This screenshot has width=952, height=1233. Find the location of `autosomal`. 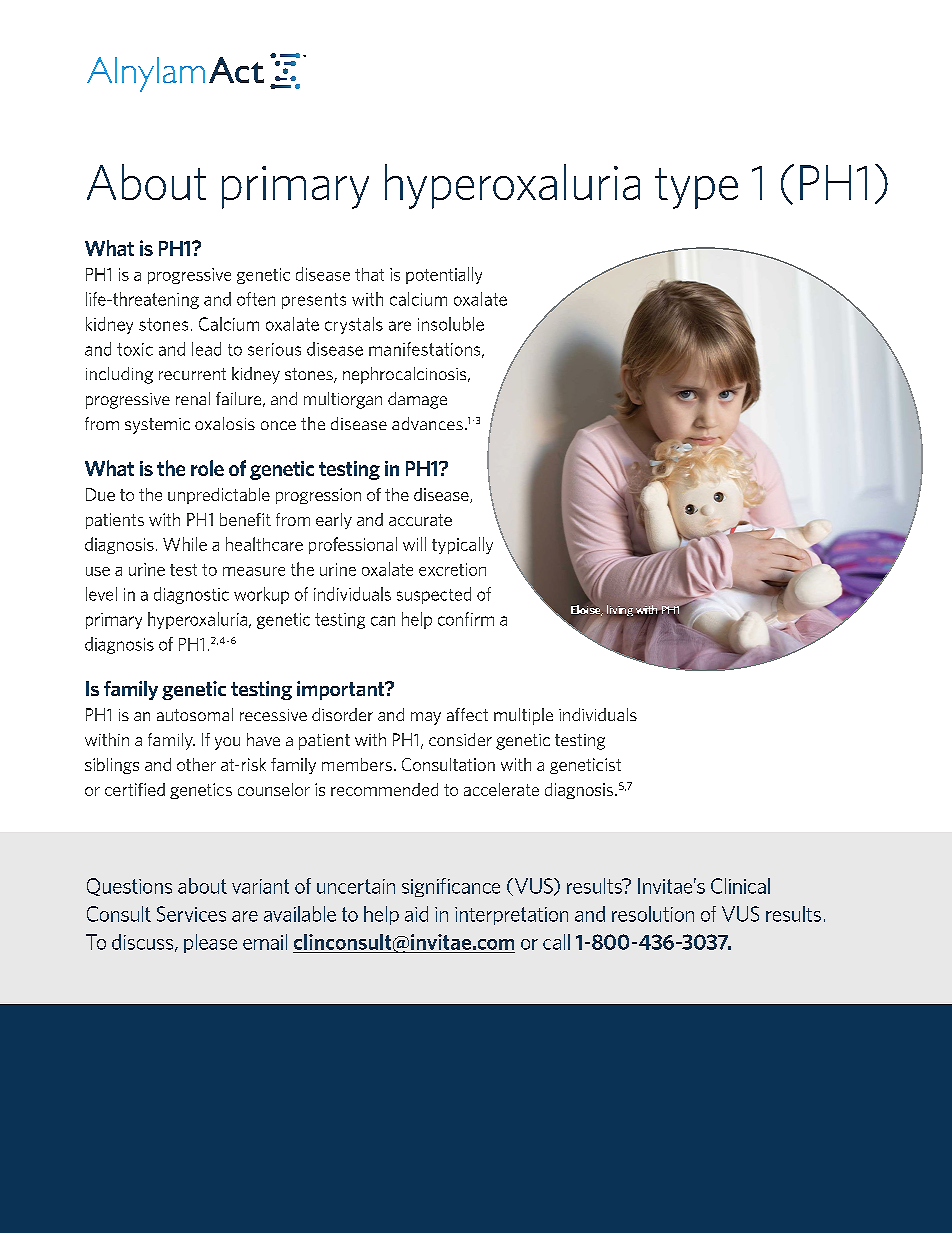

autosomal is located at coordinates (195, 714).
